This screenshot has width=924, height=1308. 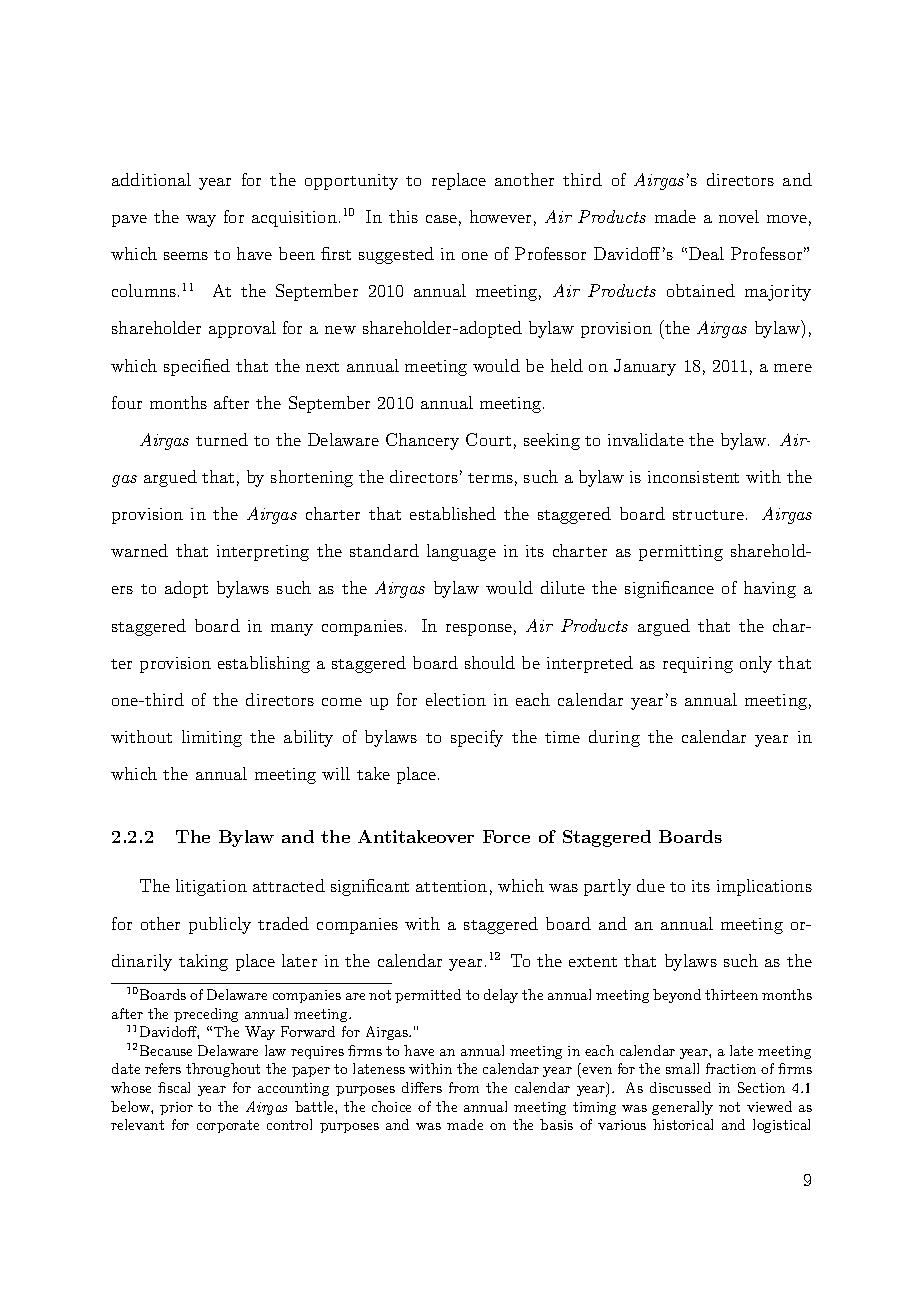 What do you see at coordinates (764, 887) in the screenshot?
I see `implications` at bounding box center [764, 887].
